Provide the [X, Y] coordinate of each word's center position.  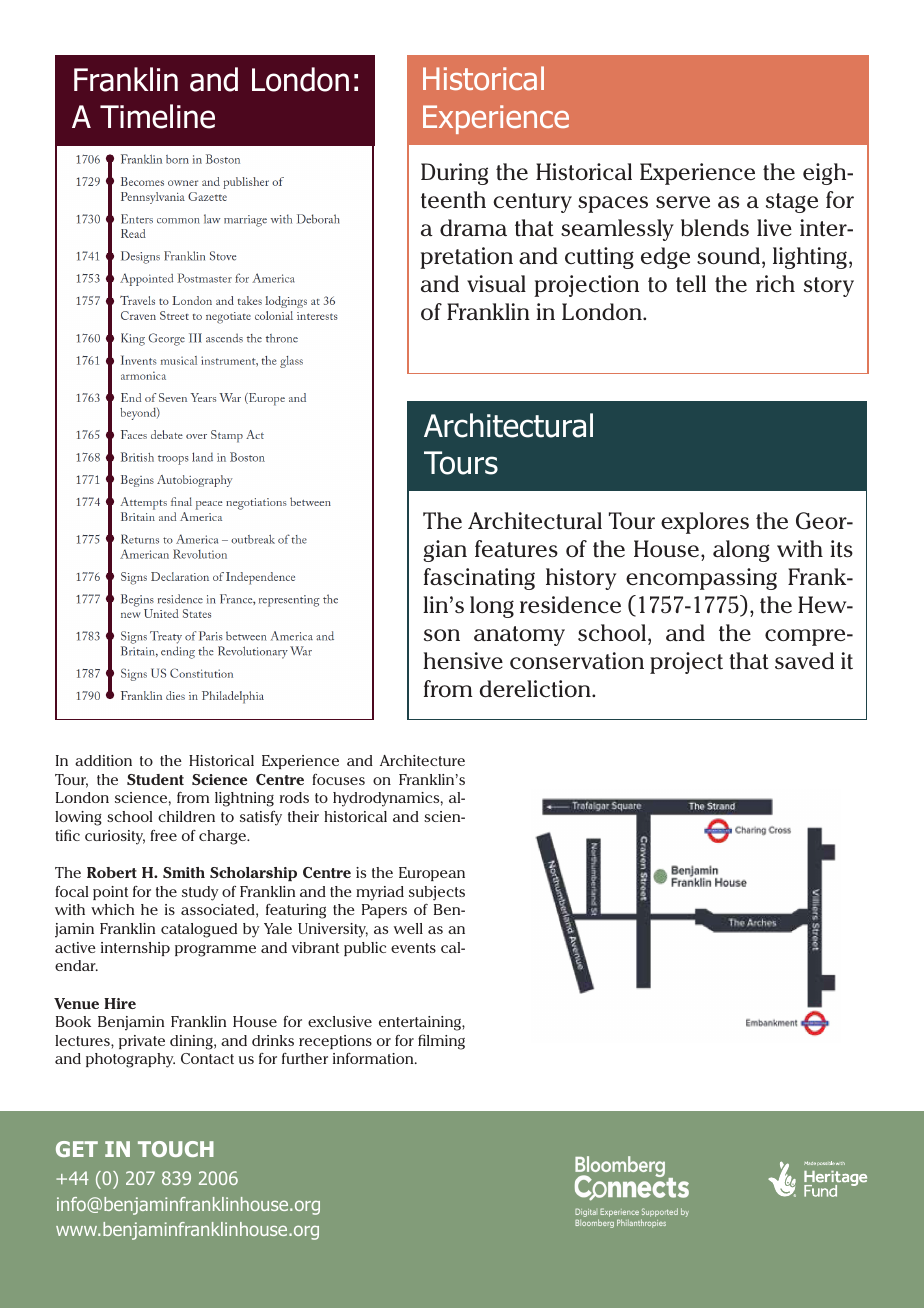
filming [441, 1042]
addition [103, 760]
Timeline [157, 116]
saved [804, 661]
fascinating [479, 579]
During [454, 174]
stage [792, 203]
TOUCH [176, 1149]
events [413, 948]
